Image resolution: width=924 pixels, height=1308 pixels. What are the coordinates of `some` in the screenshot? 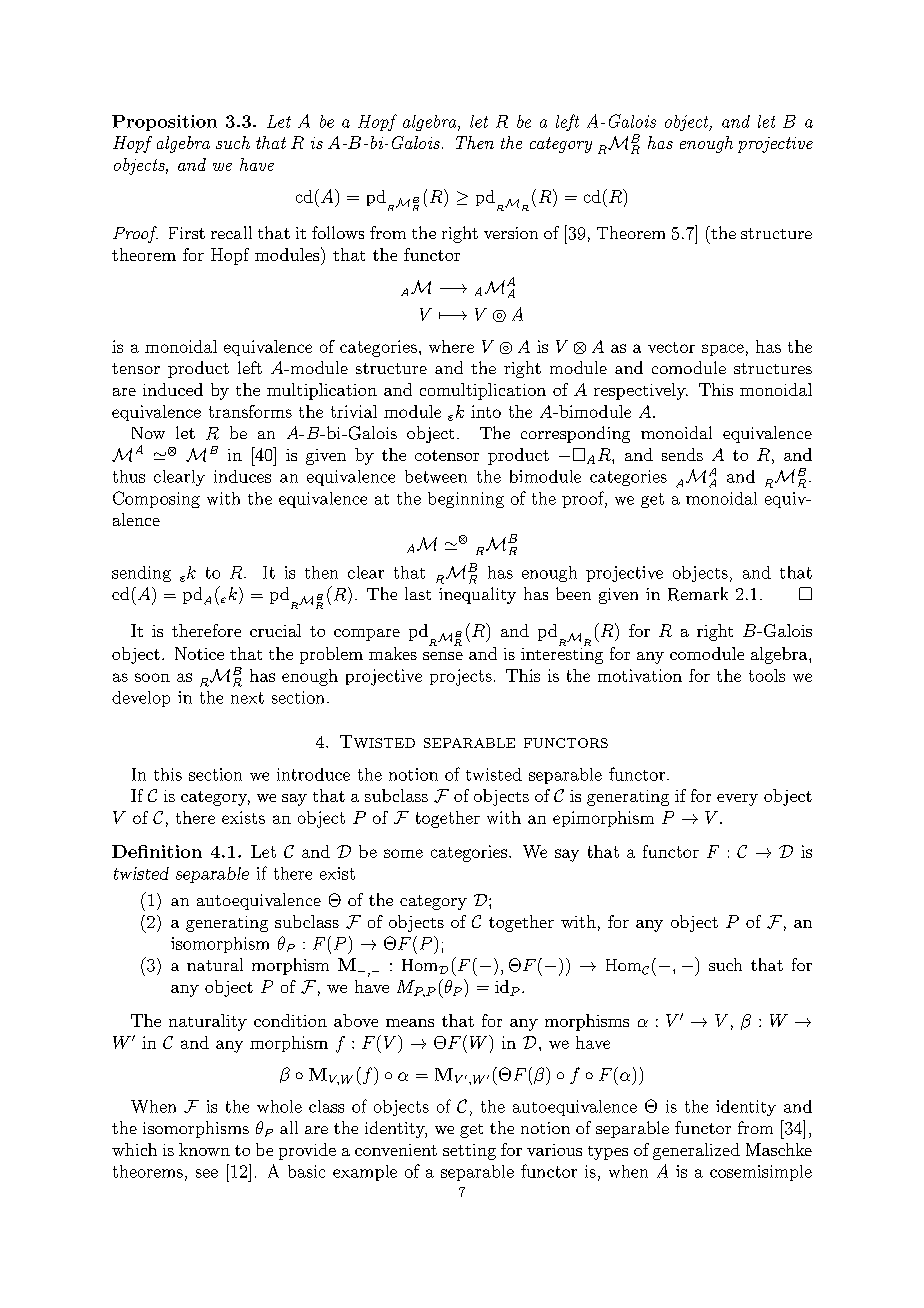 It's located at (403, 853).
